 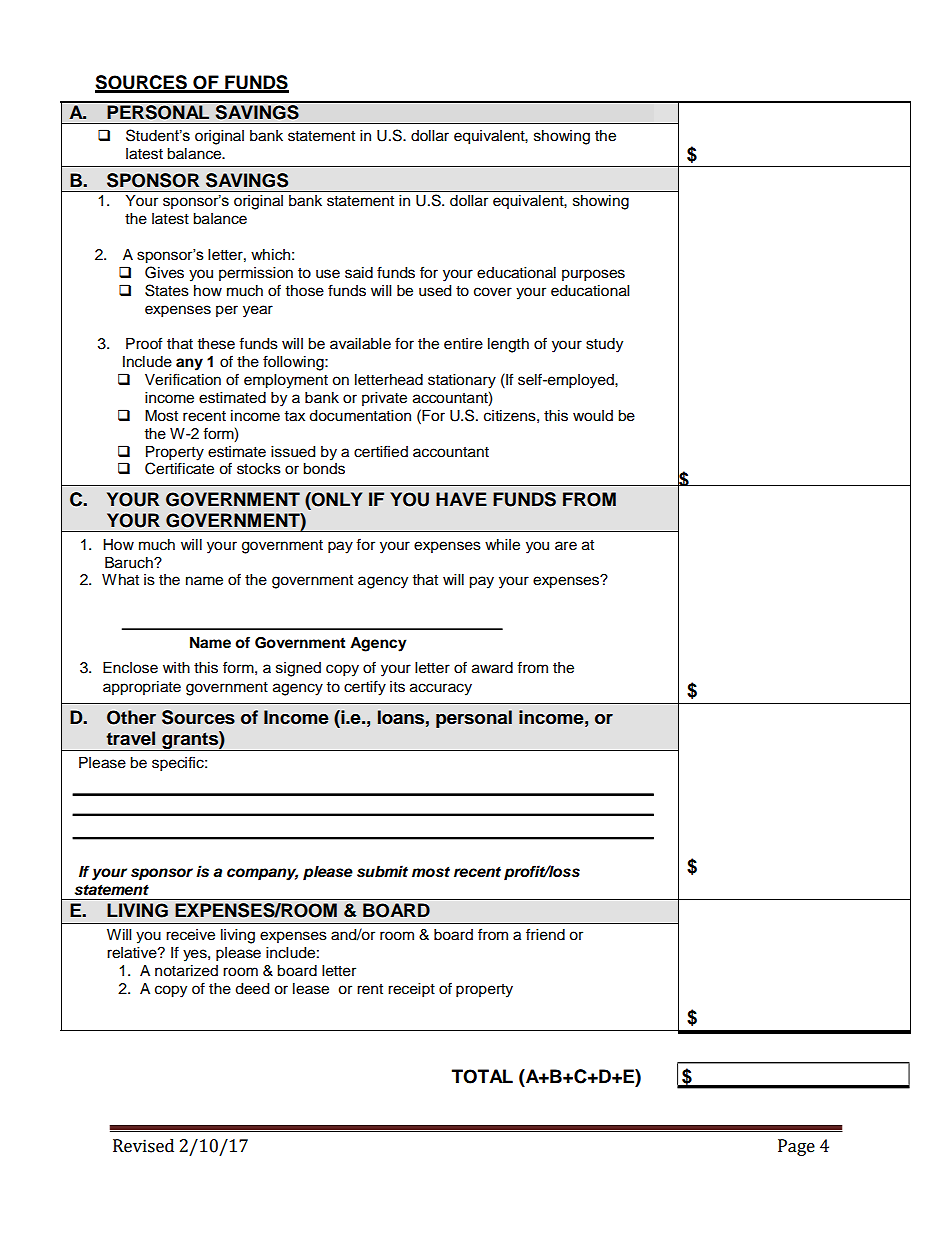 What do you see at coordinates (482, 1076) in the screenshot?
I see `TOTAL` at bounding box center [482, 1076].
